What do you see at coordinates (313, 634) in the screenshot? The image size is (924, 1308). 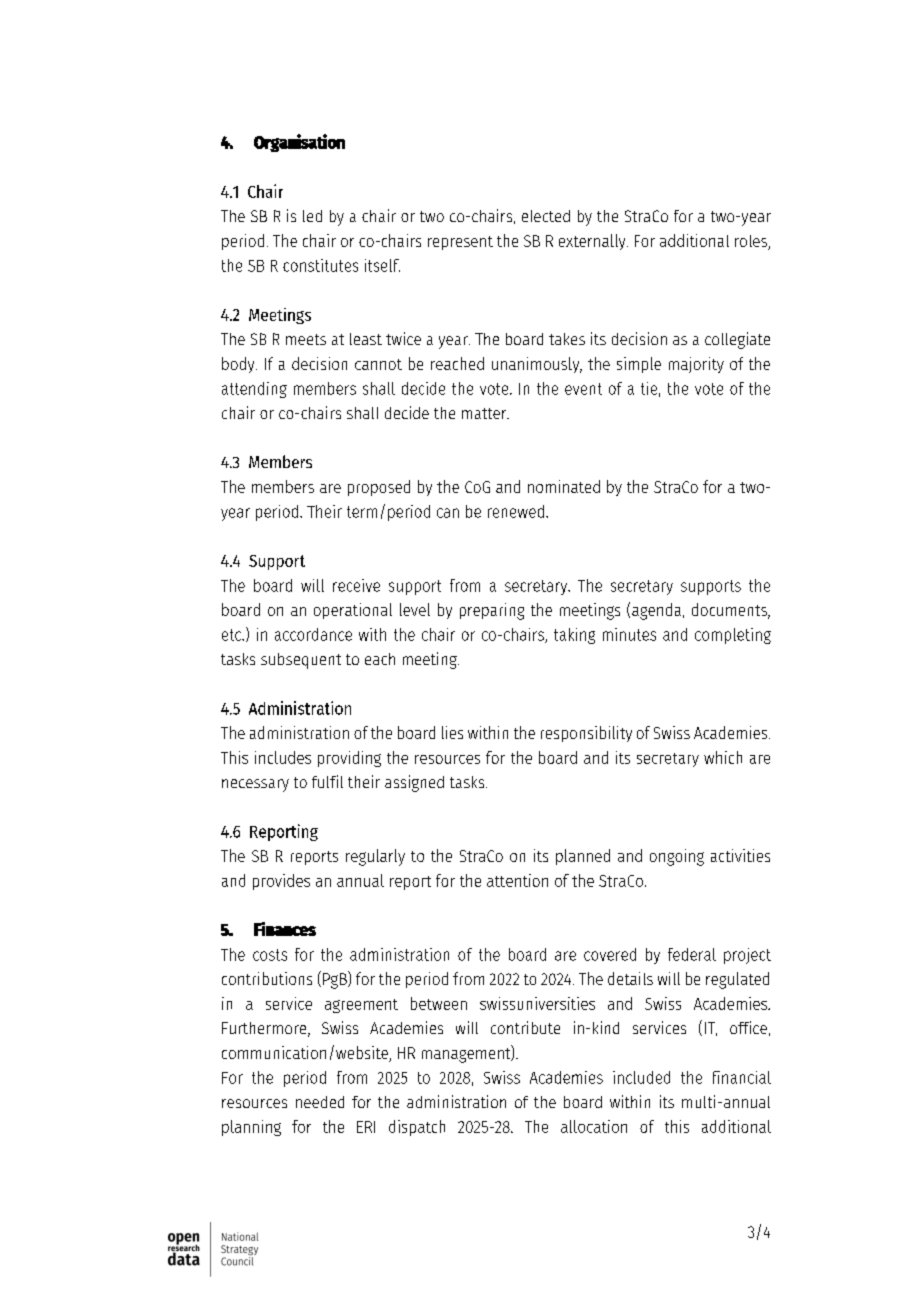 I see `accordance` at bounding box center [313, 634].
